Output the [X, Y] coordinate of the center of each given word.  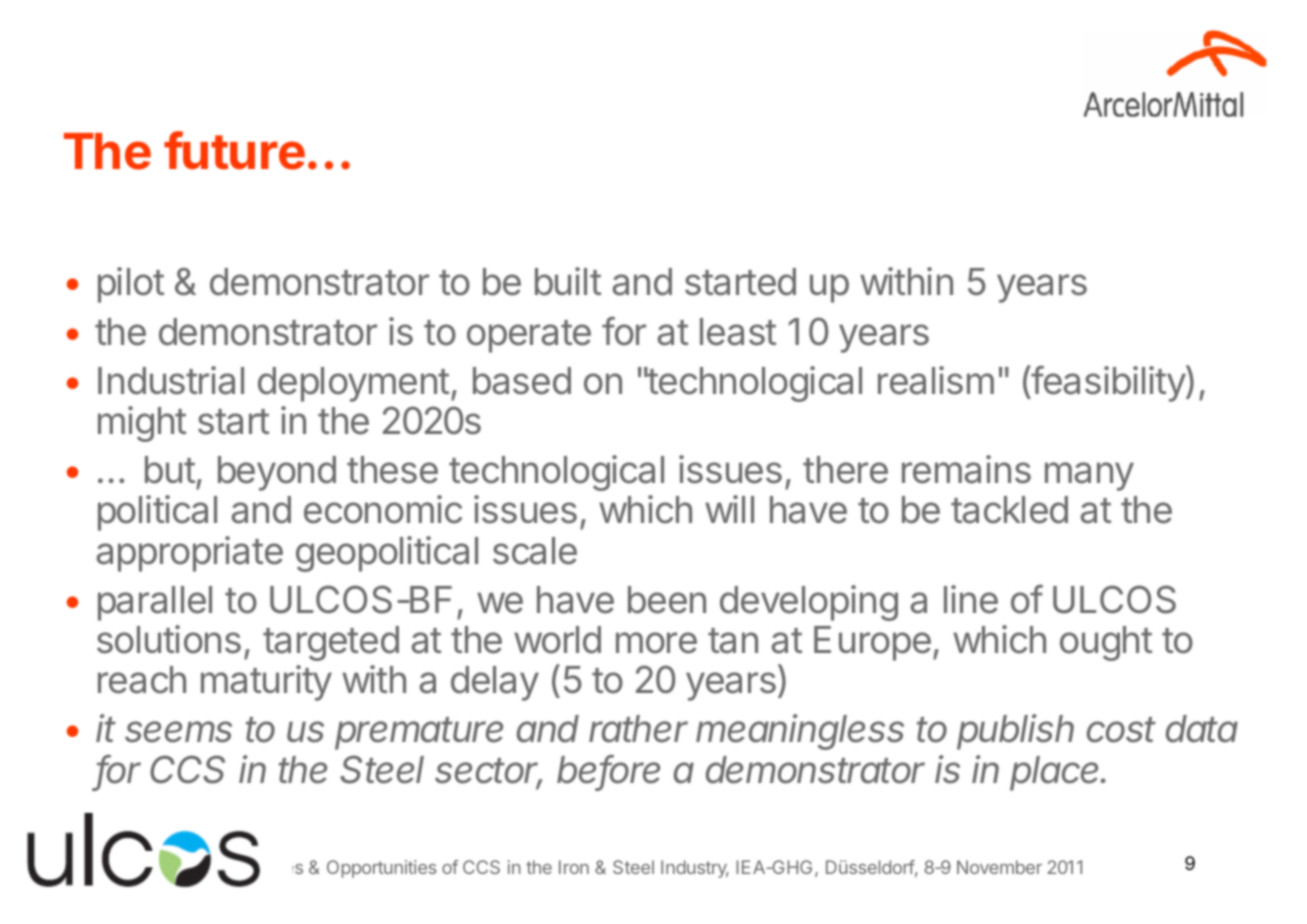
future [234, 150]
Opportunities [381, 869]
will [729, 509]
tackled [1009, 510]
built [568, 281]
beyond [277, 473]
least [738, 332]
